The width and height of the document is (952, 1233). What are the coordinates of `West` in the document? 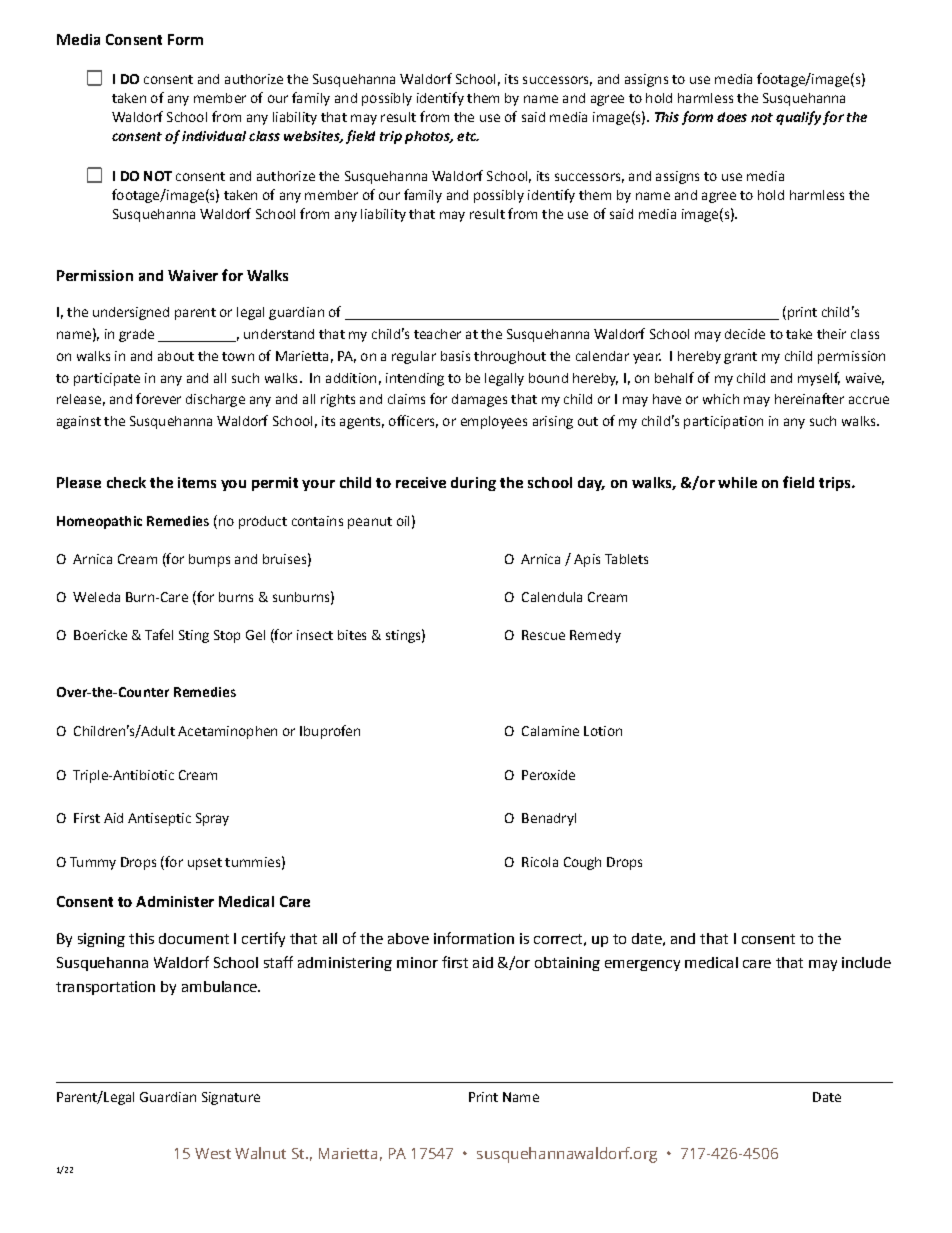 It's located at (213, 1153).
